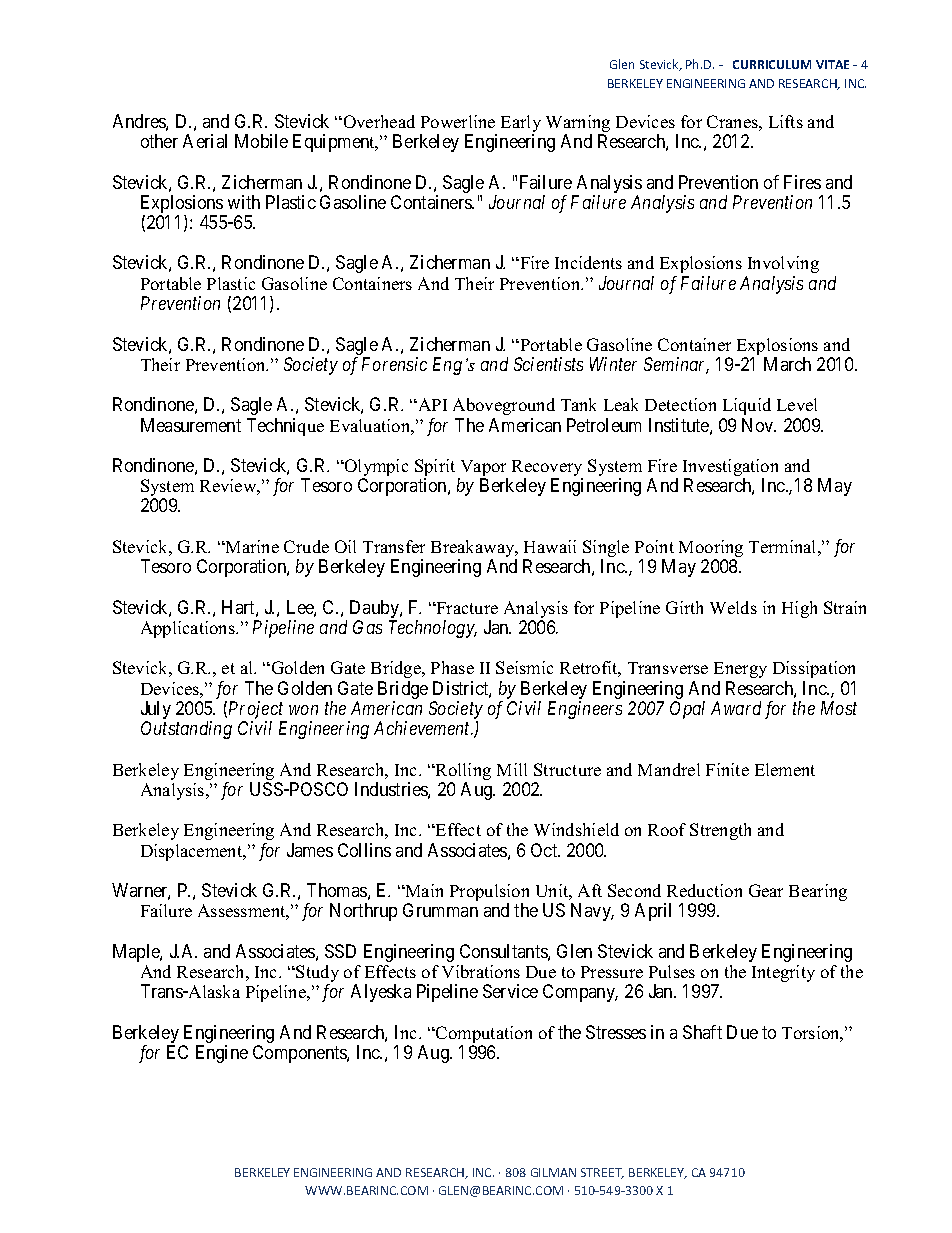  What do you see at coordinates (553, 1172) in the document?
I see `GILMAN` at bounding box center [553, 1172].
